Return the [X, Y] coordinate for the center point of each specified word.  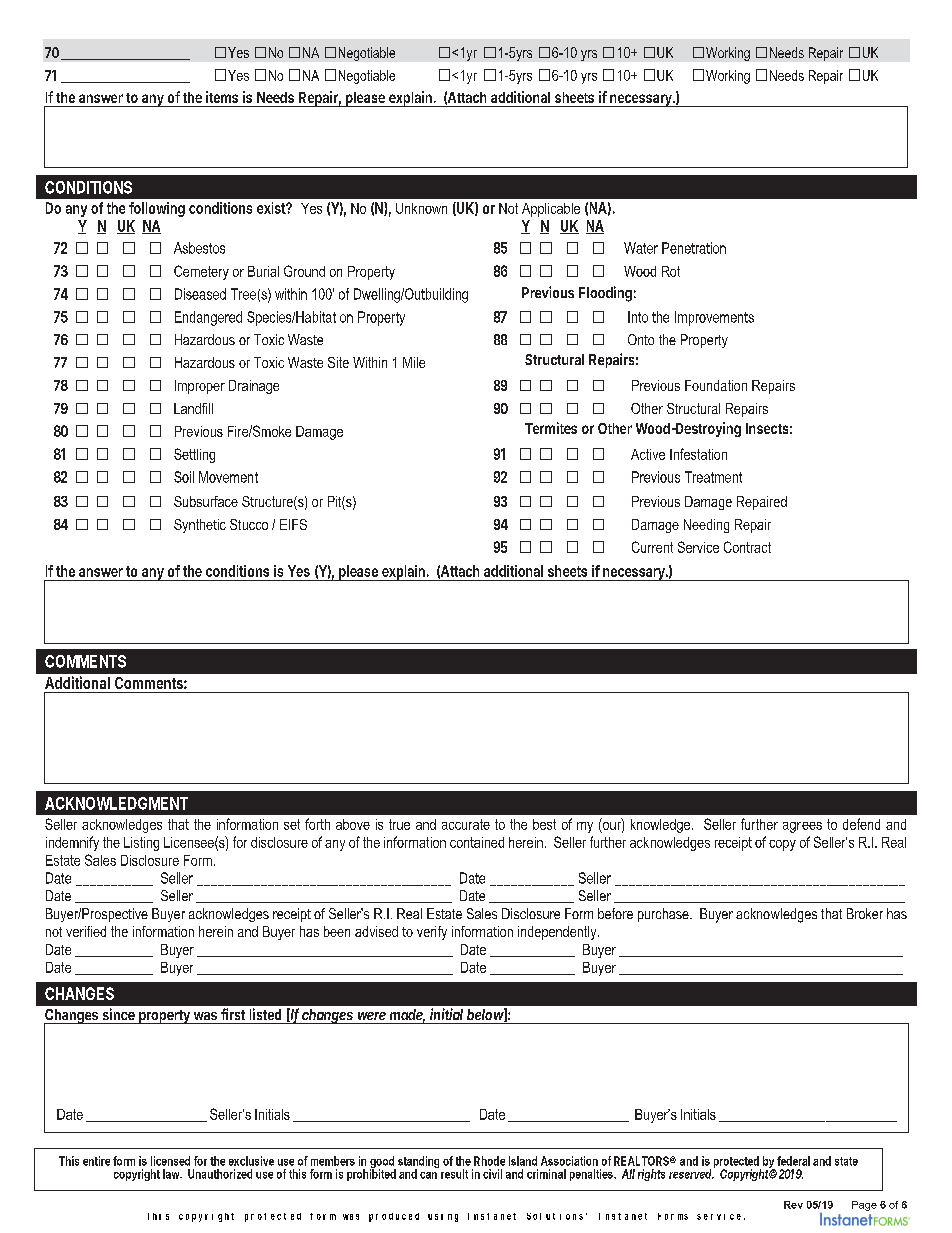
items [222, 97]
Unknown [421, 208]
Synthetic [200, 526]
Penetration [694, 248]
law [172, 1174]
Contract [747, 547]
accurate [466, 824]
